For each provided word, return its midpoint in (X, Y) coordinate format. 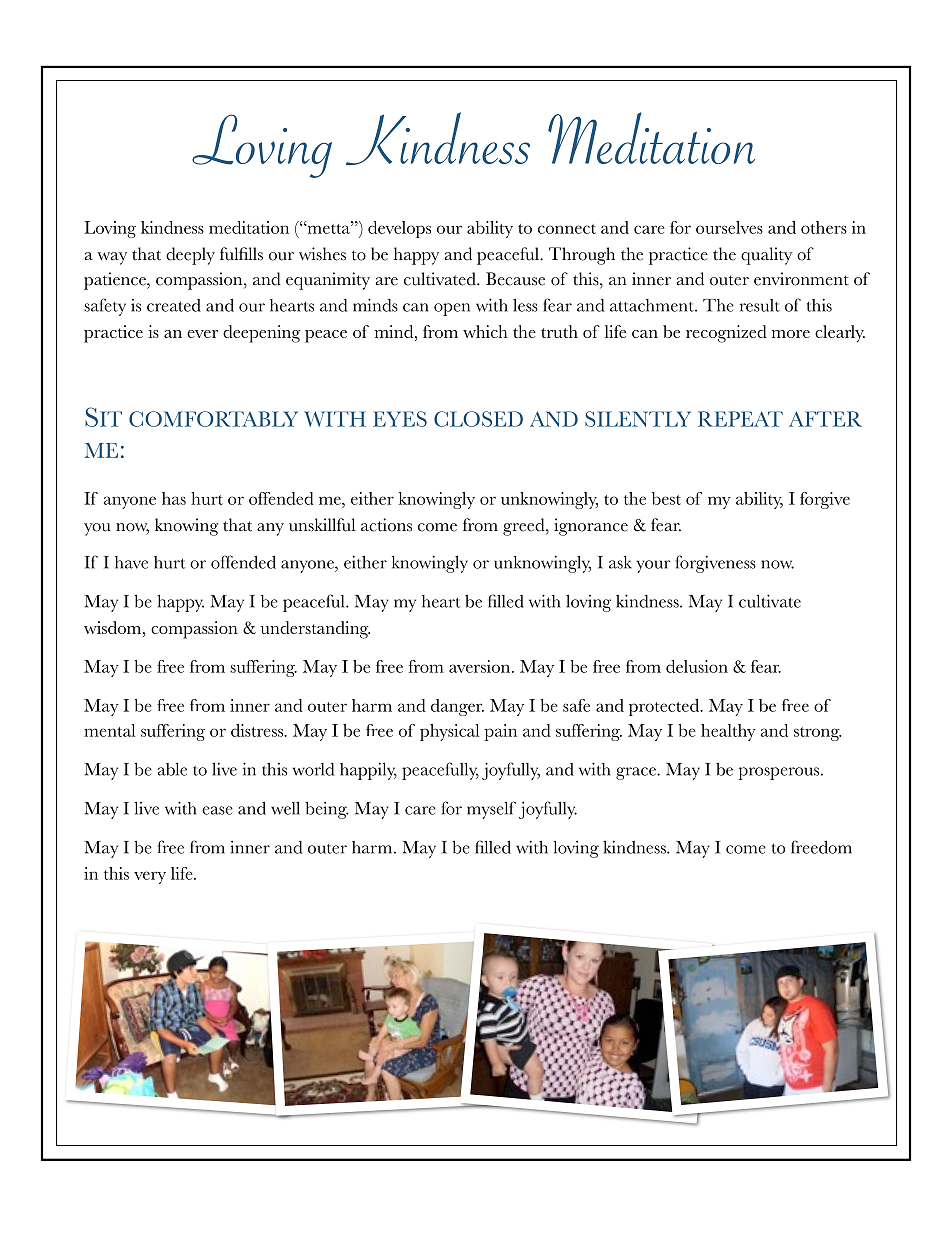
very (150, 877)
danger (457, 707)
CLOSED (478, 419)
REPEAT (740, 419)
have (131, 562)
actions (386, 525)
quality (766, 256)
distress (258, 730)
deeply (190, 256)
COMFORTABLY (213, 419)
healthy (728, 732)
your (653, 566)
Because (515, 279)
